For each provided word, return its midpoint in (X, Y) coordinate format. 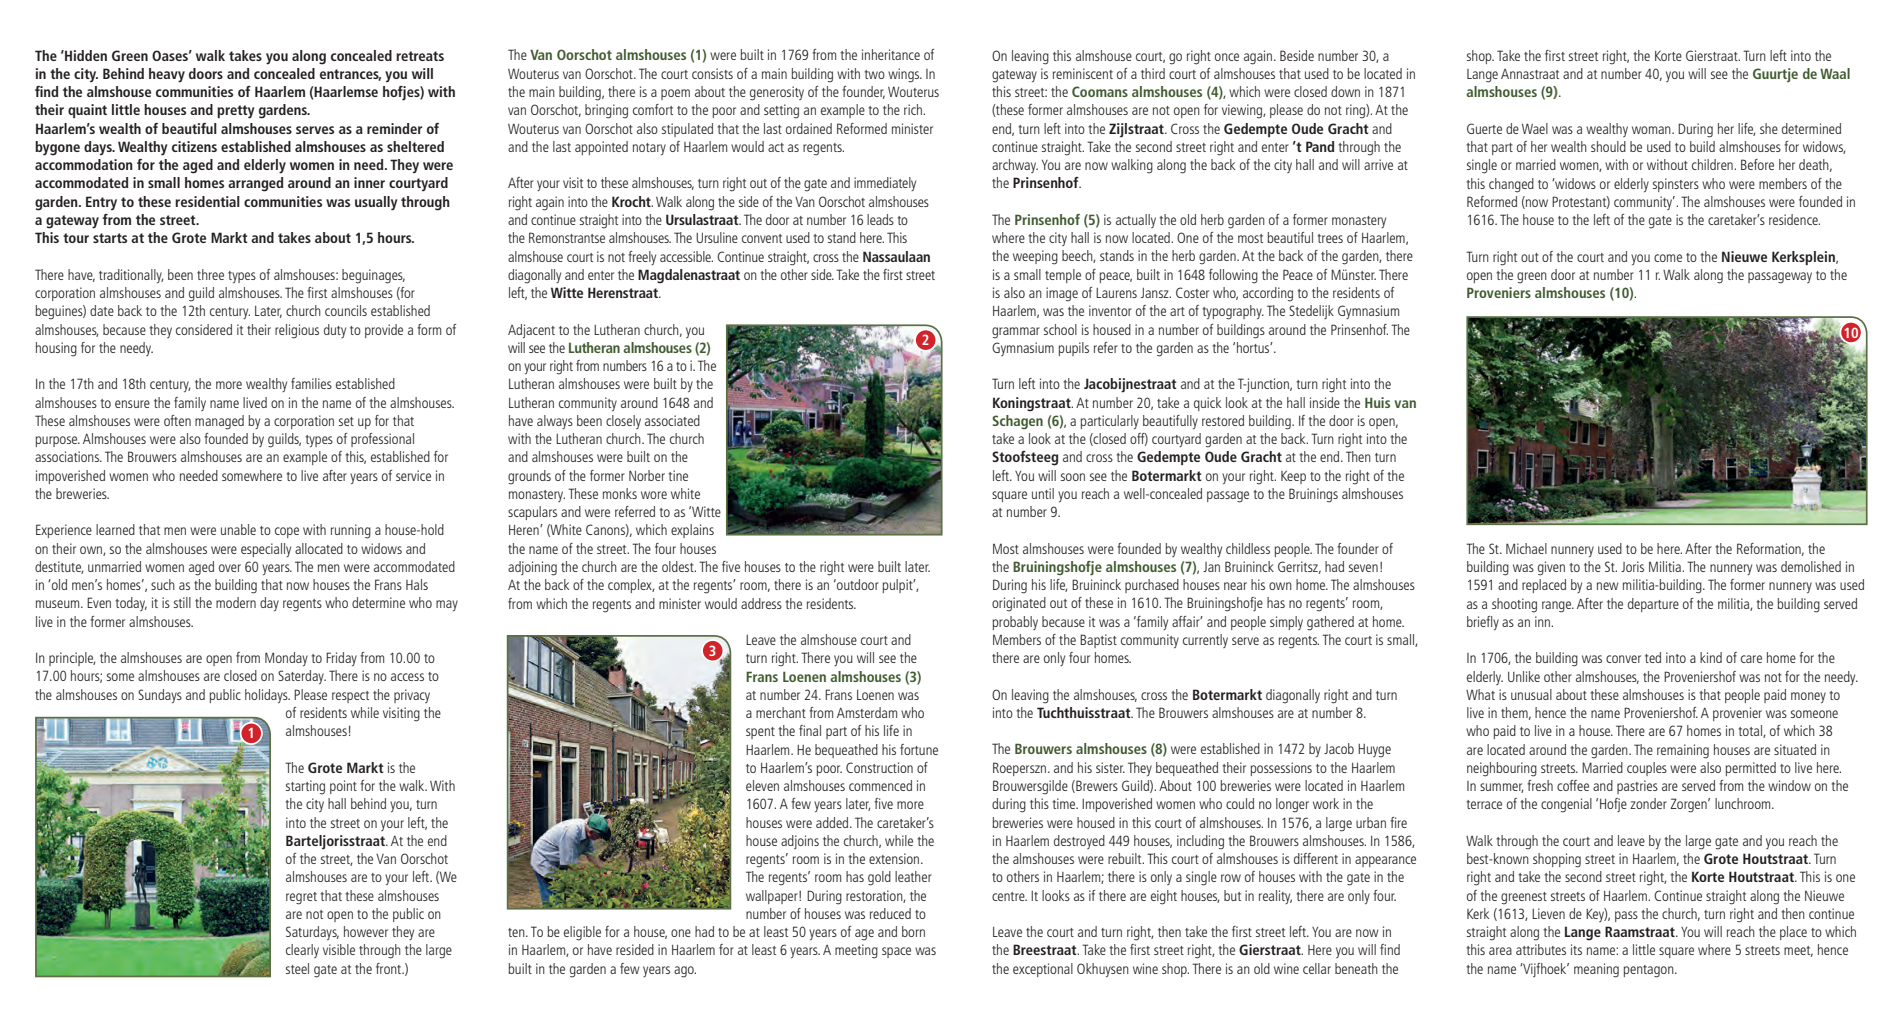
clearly (302, 951)
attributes (1541, 949)
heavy (167, 75)
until (1043, 493)
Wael (1535, 128)
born (913, 931)
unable (238, 529)
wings (905, 75)
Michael (1526, 548)
